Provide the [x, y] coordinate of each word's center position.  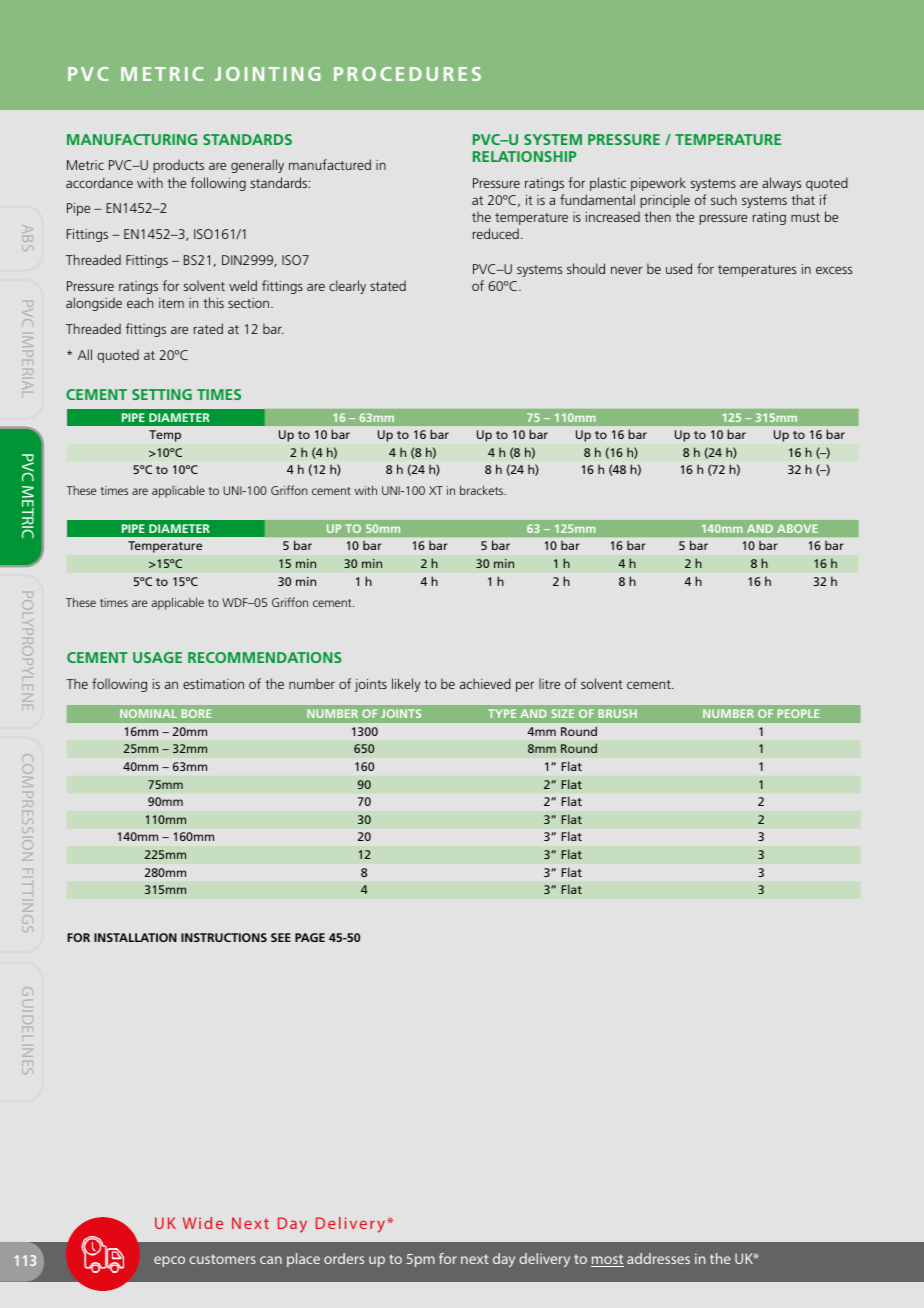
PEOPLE [798, 713]
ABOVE [797, 528]
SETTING [162, 394]
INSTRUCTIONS [224, 937]
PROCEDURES [407, 74]
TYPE [502, 713]
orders [344, 1258]
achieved [485, 683]
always [781, 184]
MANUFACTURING [132, 139]
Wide [203, 1223]
